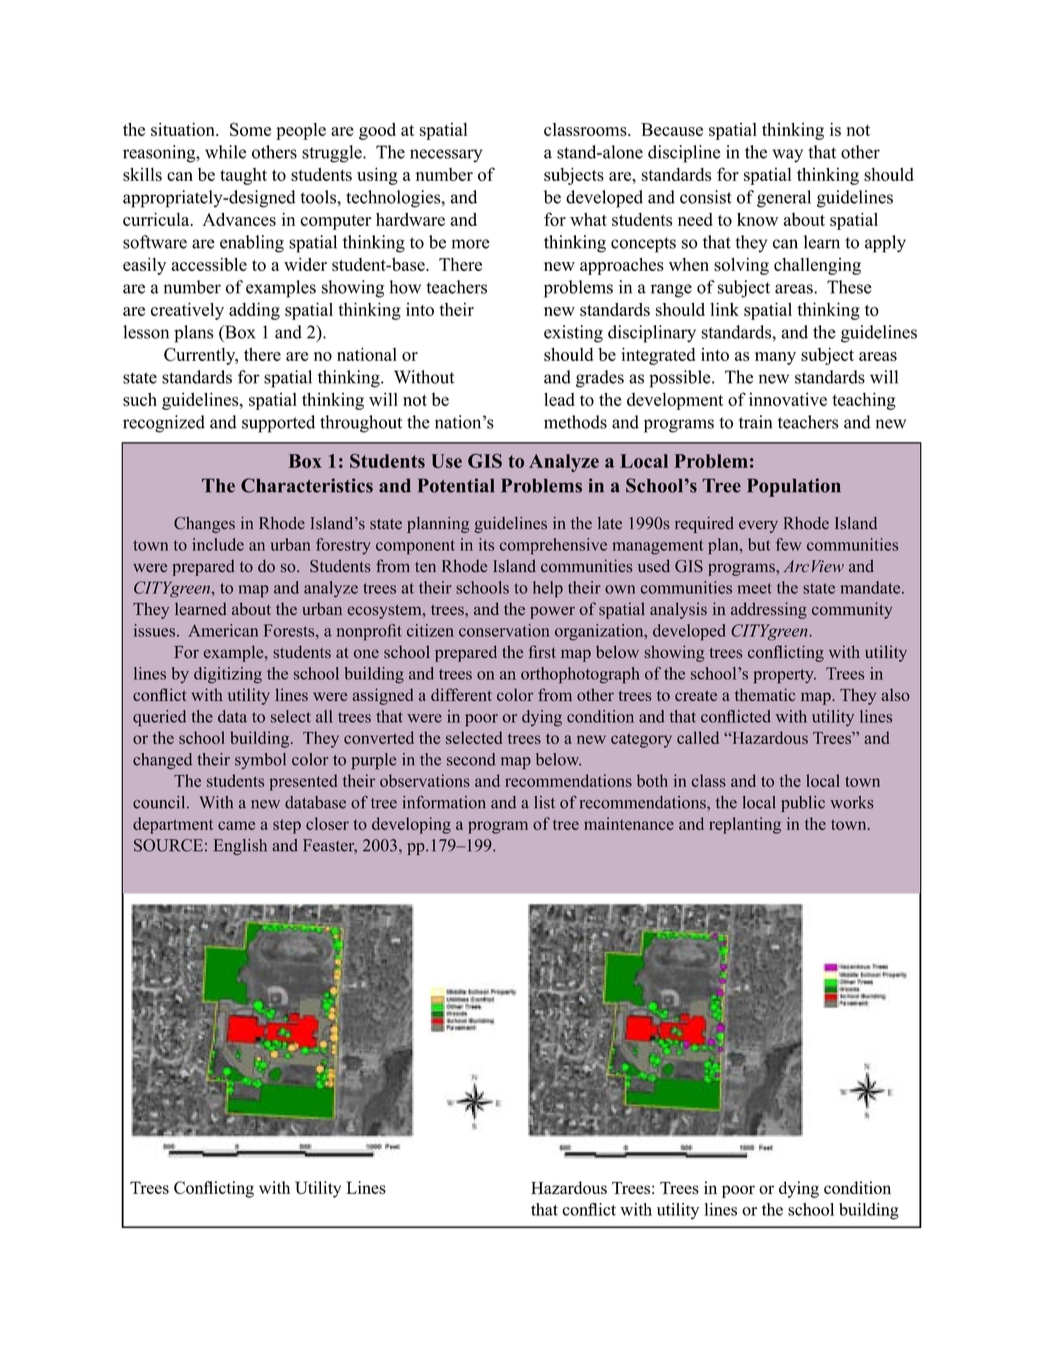 The height and width of the screenshot is (1350, 1043). I want to click on public, so click(803, 804).
